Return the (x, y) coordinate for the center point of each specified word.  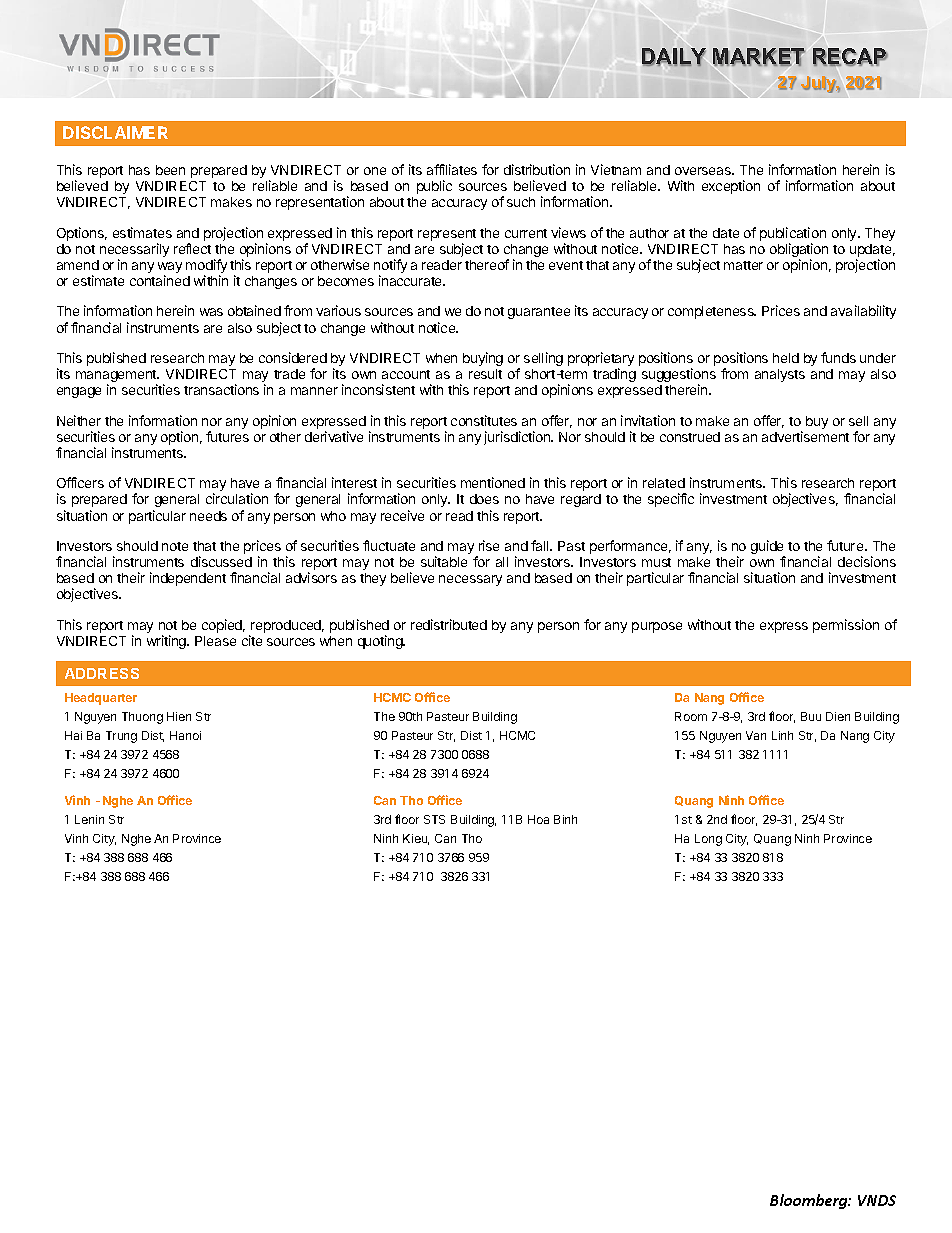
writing (167, 642)
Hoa (538, 819)
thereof (487, 264)
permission (846, 626)
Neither (79, 420)
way (170, 269)
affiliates (452, 169)
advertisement (805, 436)
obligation (799, 251)
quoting (381, 642)
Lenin (89, 819)
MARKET (759, 57)
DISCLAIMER (115, 132)
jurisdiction (518, 438)
